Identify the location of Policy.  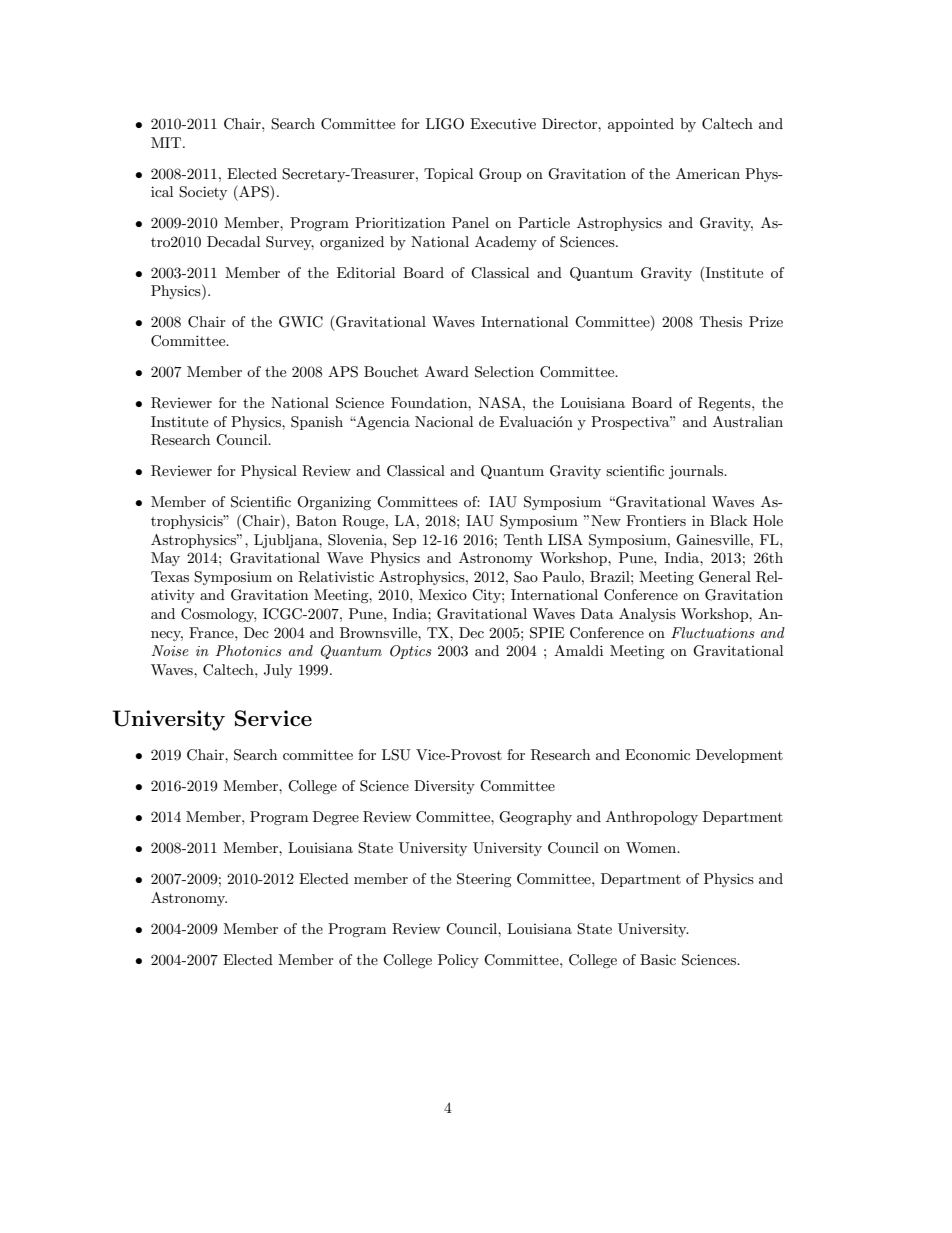
(458, 961).
